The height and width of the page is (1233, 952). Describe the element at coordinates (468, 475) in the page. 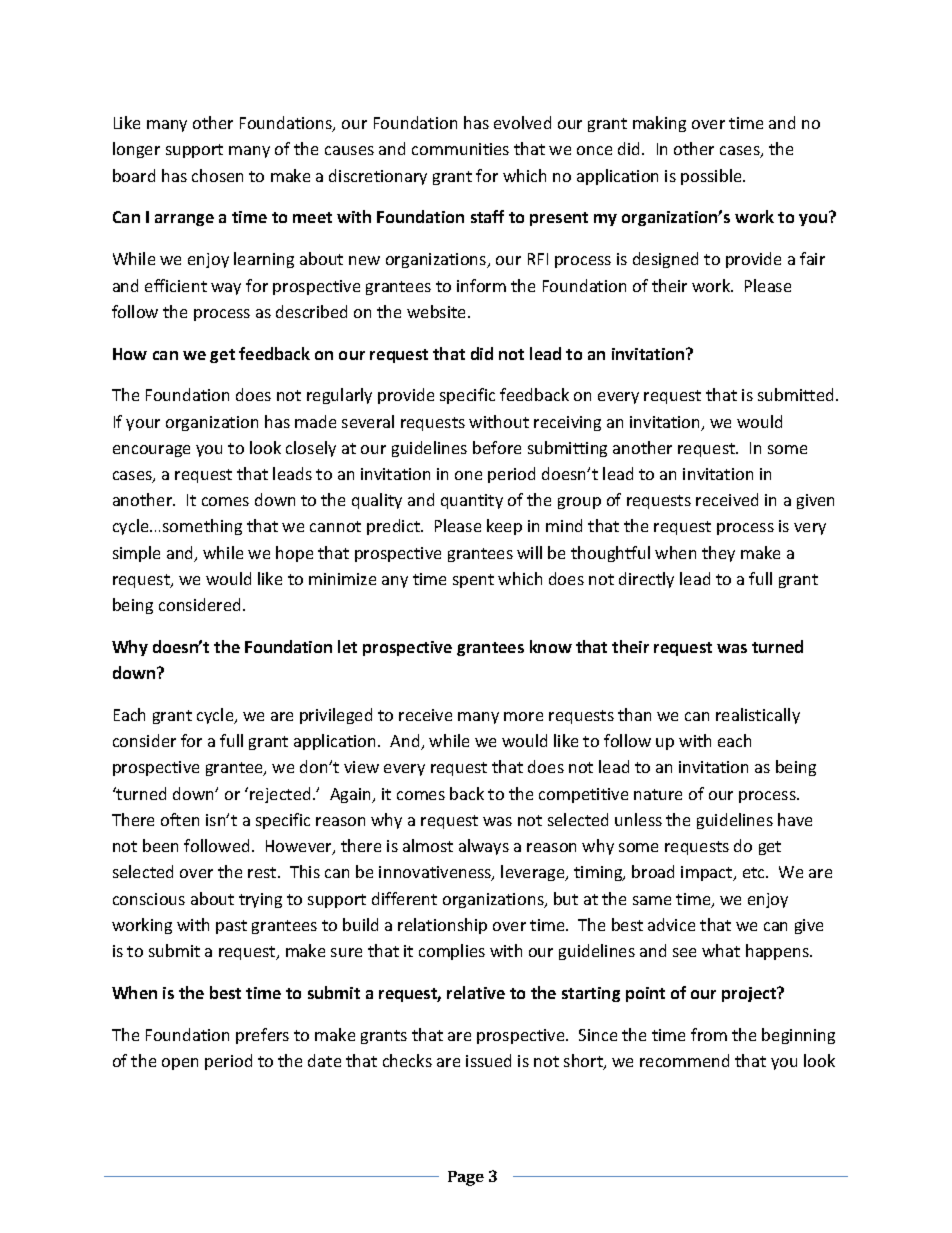

I see `one` at that location.
